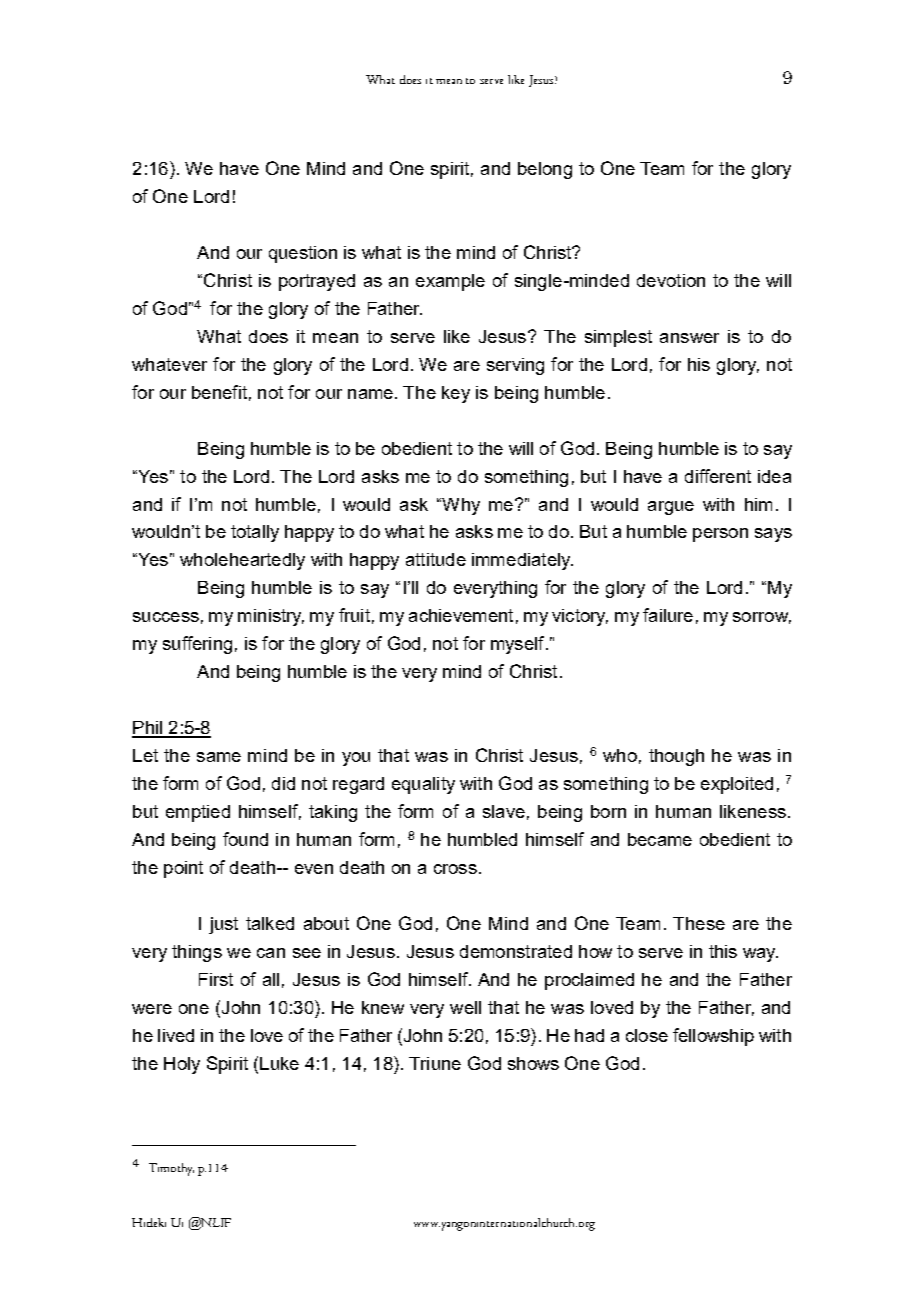 This screenshot has height=1308, width=924. Describe the element at coordinates (519, 645) in the screenshot. I see `myself` at that location.
